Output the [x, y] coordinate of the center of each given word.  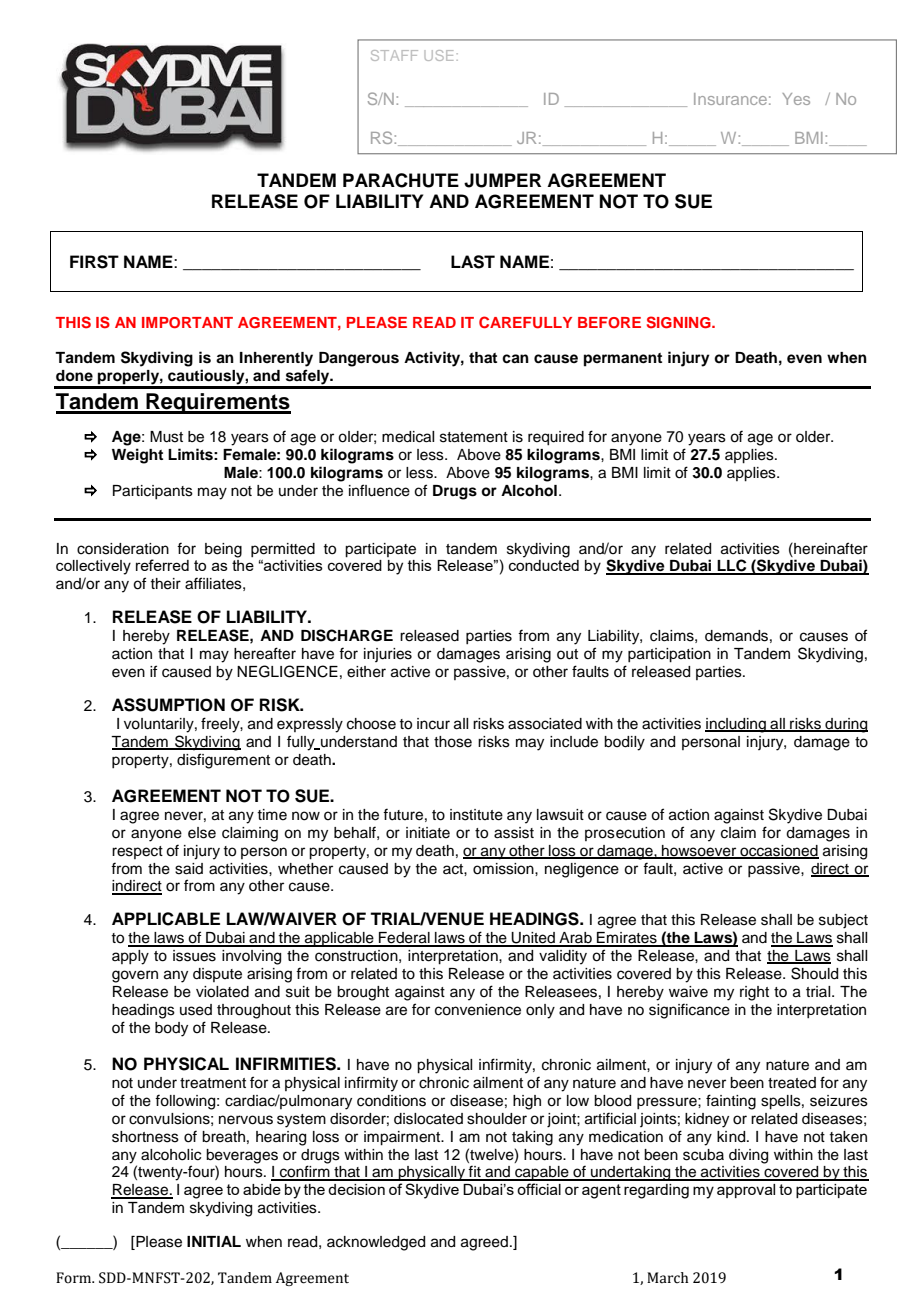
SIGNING [680, 322]
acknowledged [376, 1243]
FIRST [94, 262]
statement [474, 437]
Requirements [218, 403]
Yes [796, 99]
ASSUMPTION [168, 705]
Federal [404, 939]
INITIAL [214, 1241]
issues [194, 956]
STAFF [394, 55]
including [736, 725]
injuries [388, 655]
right [754, 993]
